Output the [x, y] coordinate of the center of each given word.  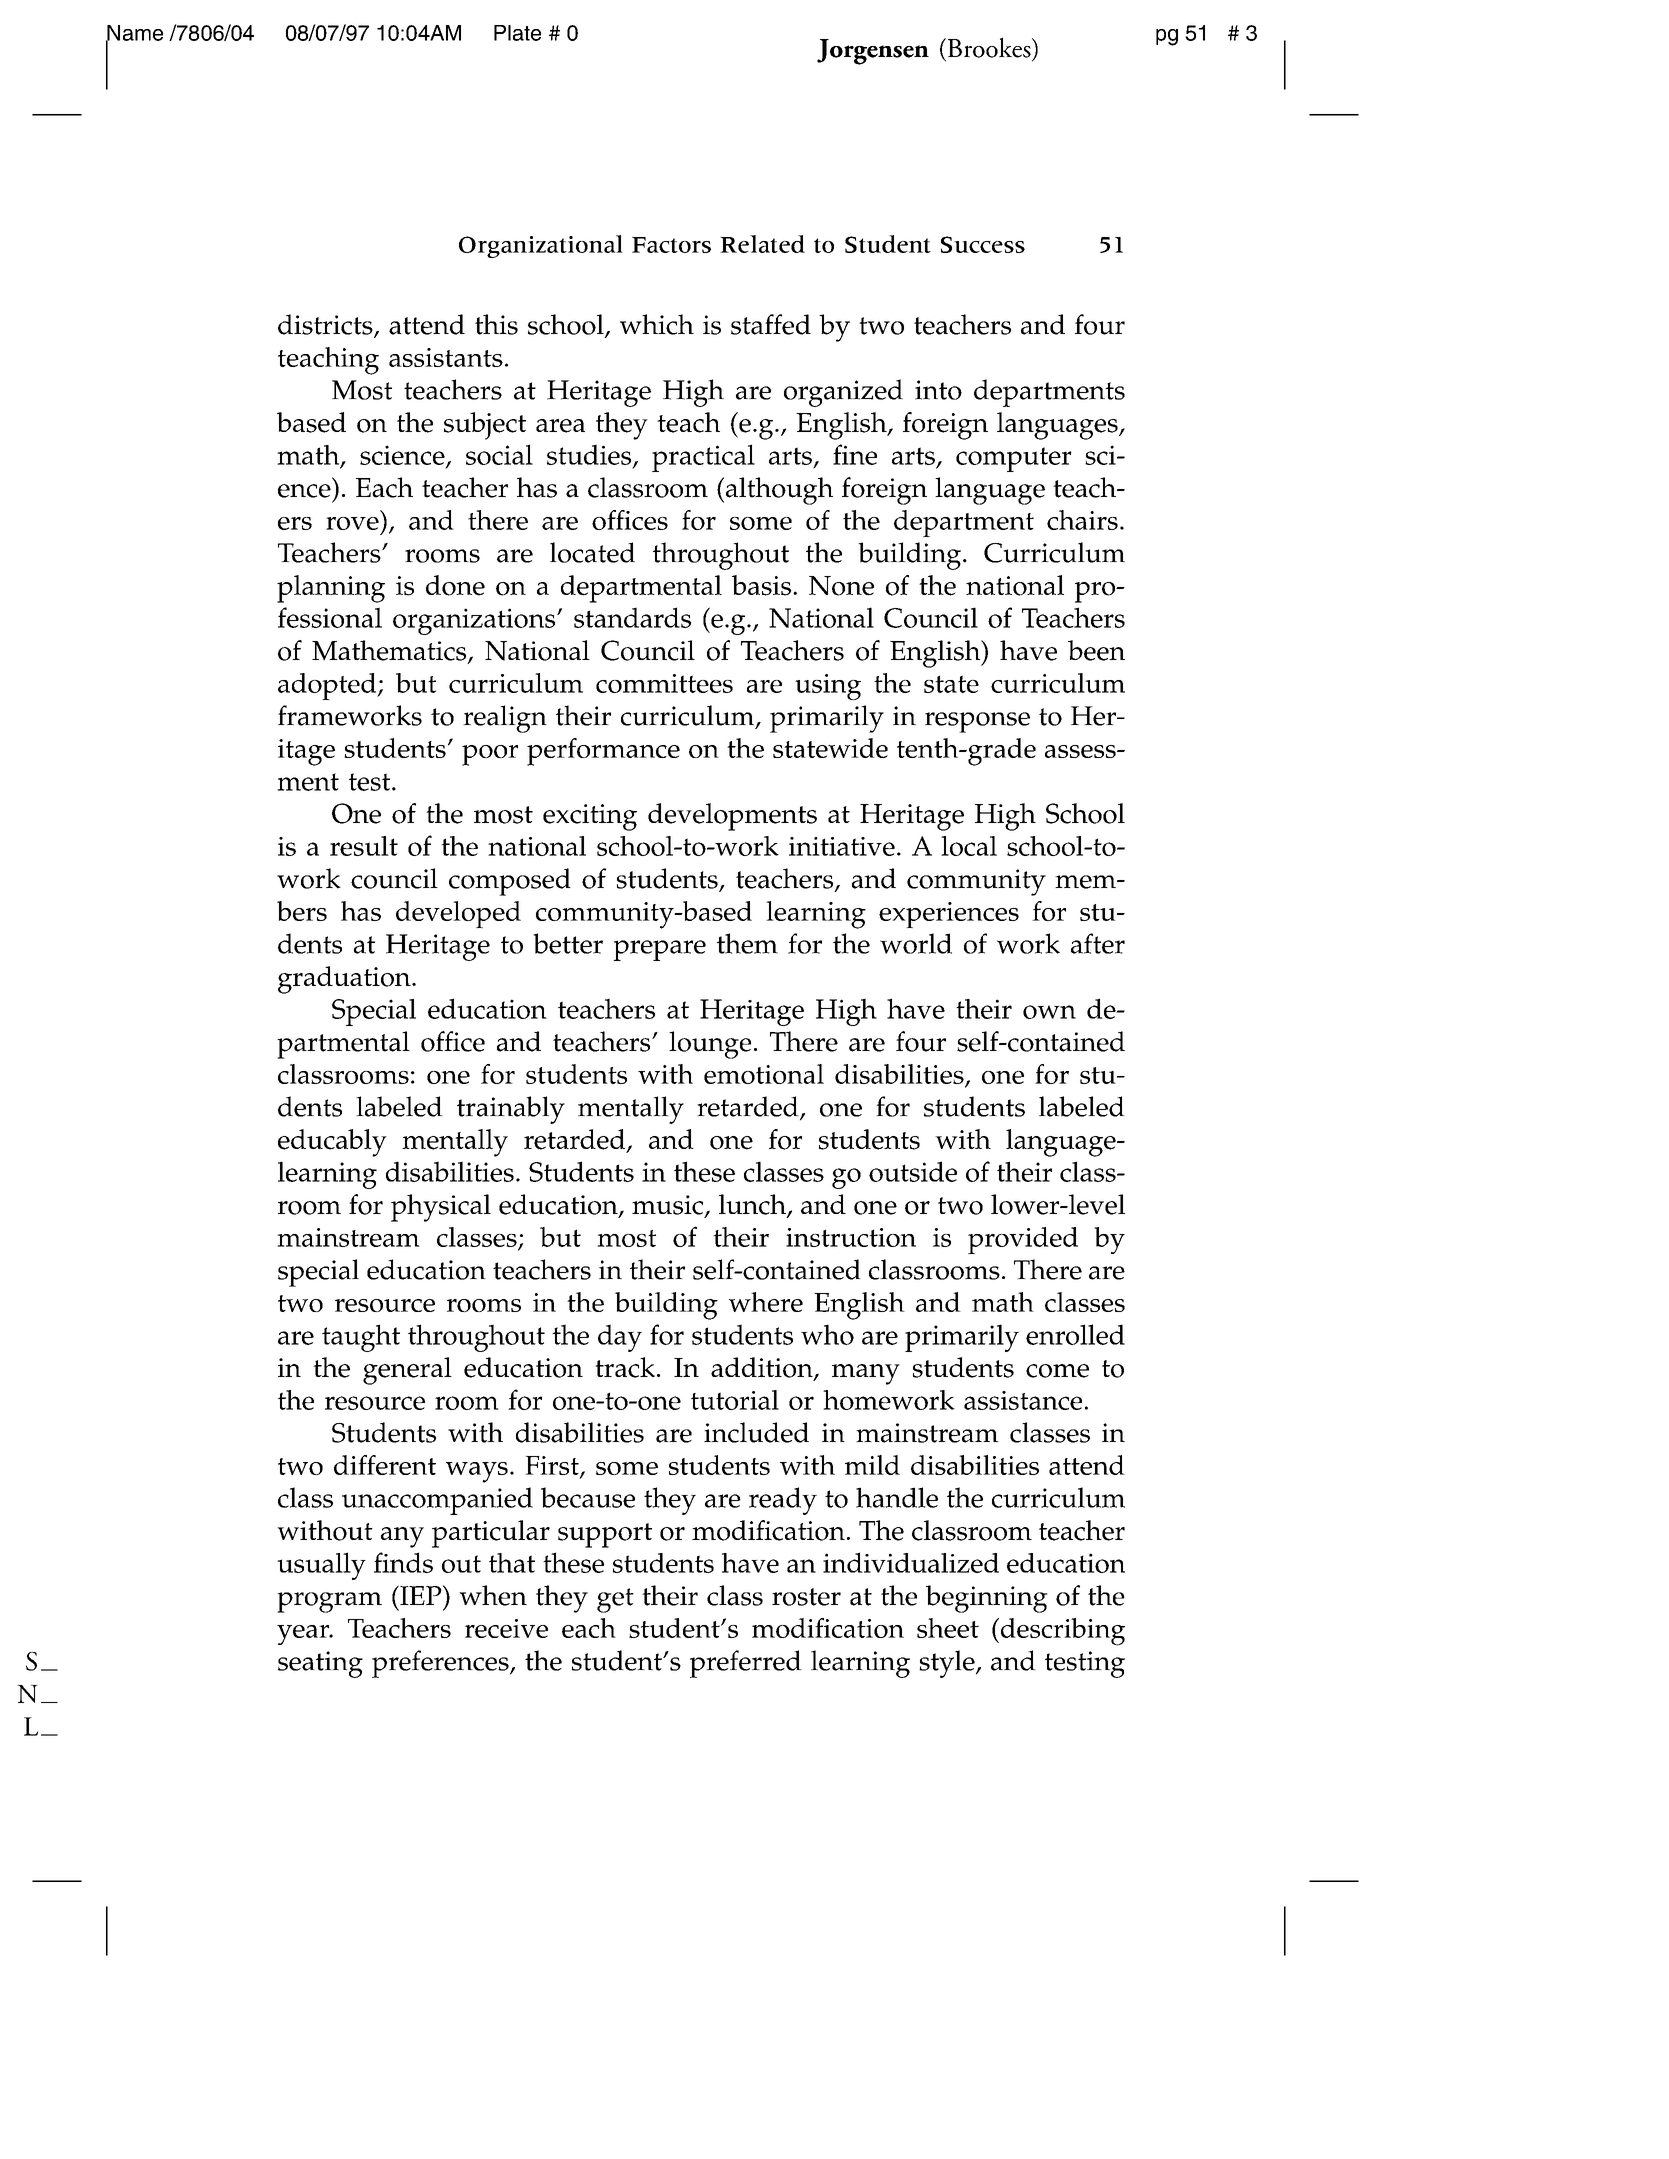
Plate [517, 33]
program [329, 1602]
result [364, 846]
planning [331, 589]
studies [590, 455]
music [669, 1206]
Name [134, 34]
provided [1023, 1240]
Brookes [989, 47]
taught [361, 1338]
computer [1014, 459]
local [969, 846]
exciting [590, 817]
